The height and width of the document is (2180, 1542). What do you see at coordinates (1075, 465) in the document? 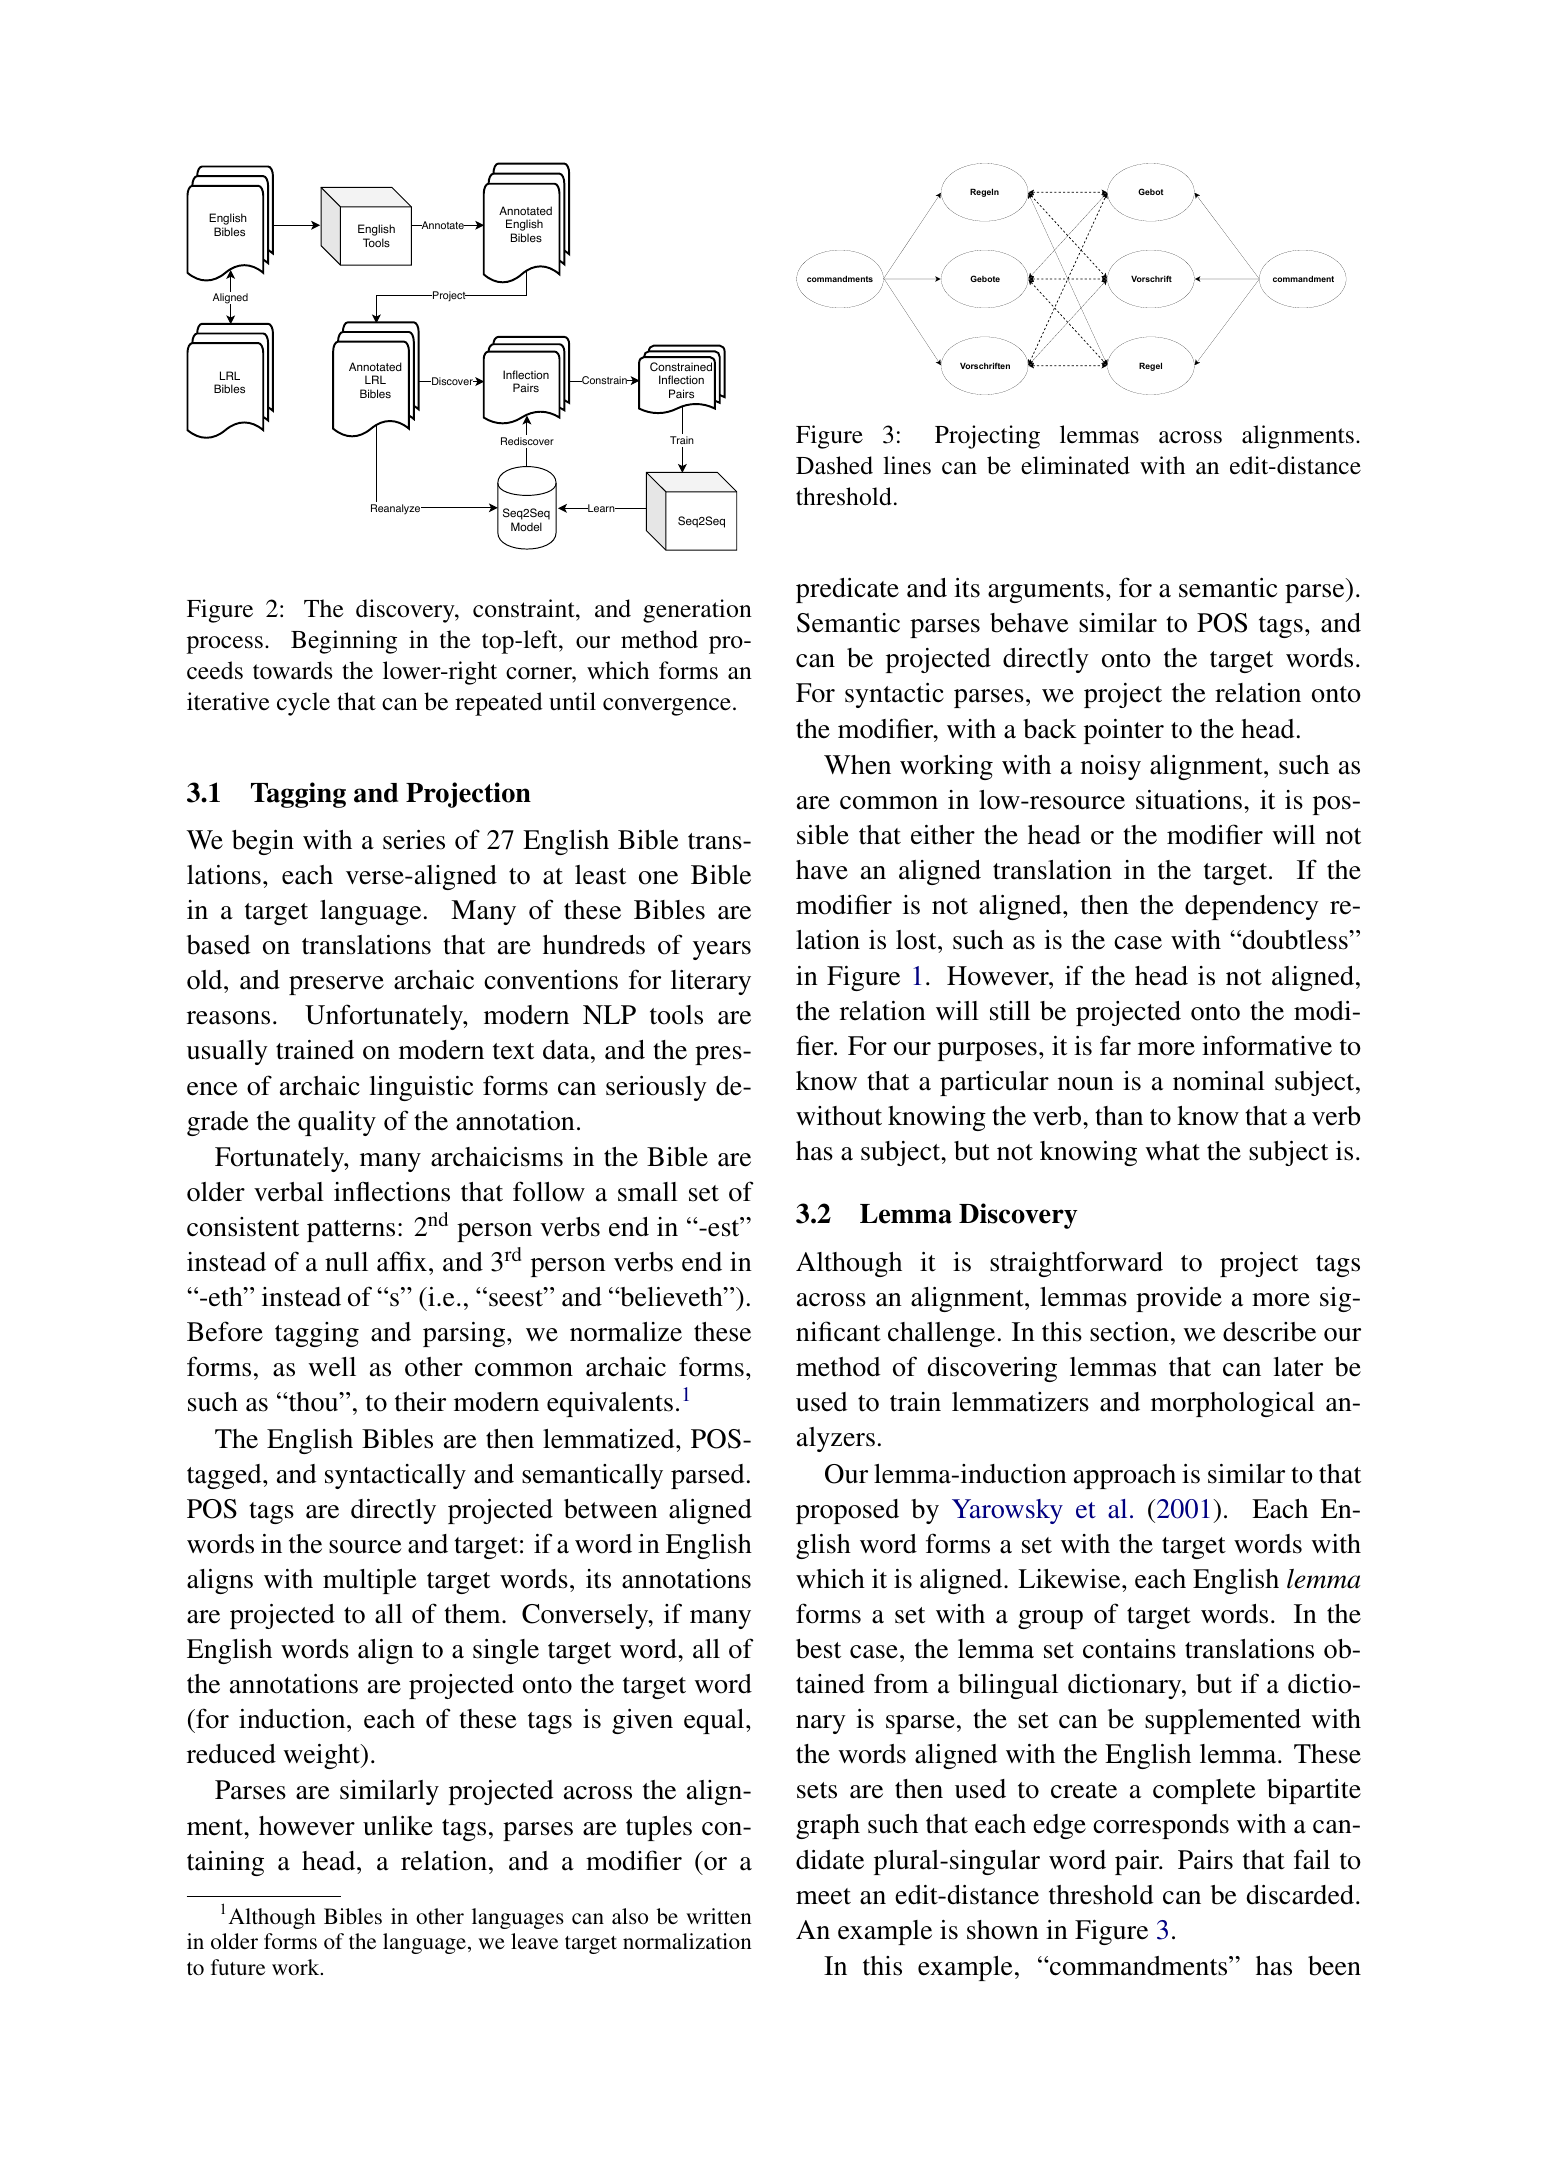
I see `eliminated` at bounding box center [1075, 465].
